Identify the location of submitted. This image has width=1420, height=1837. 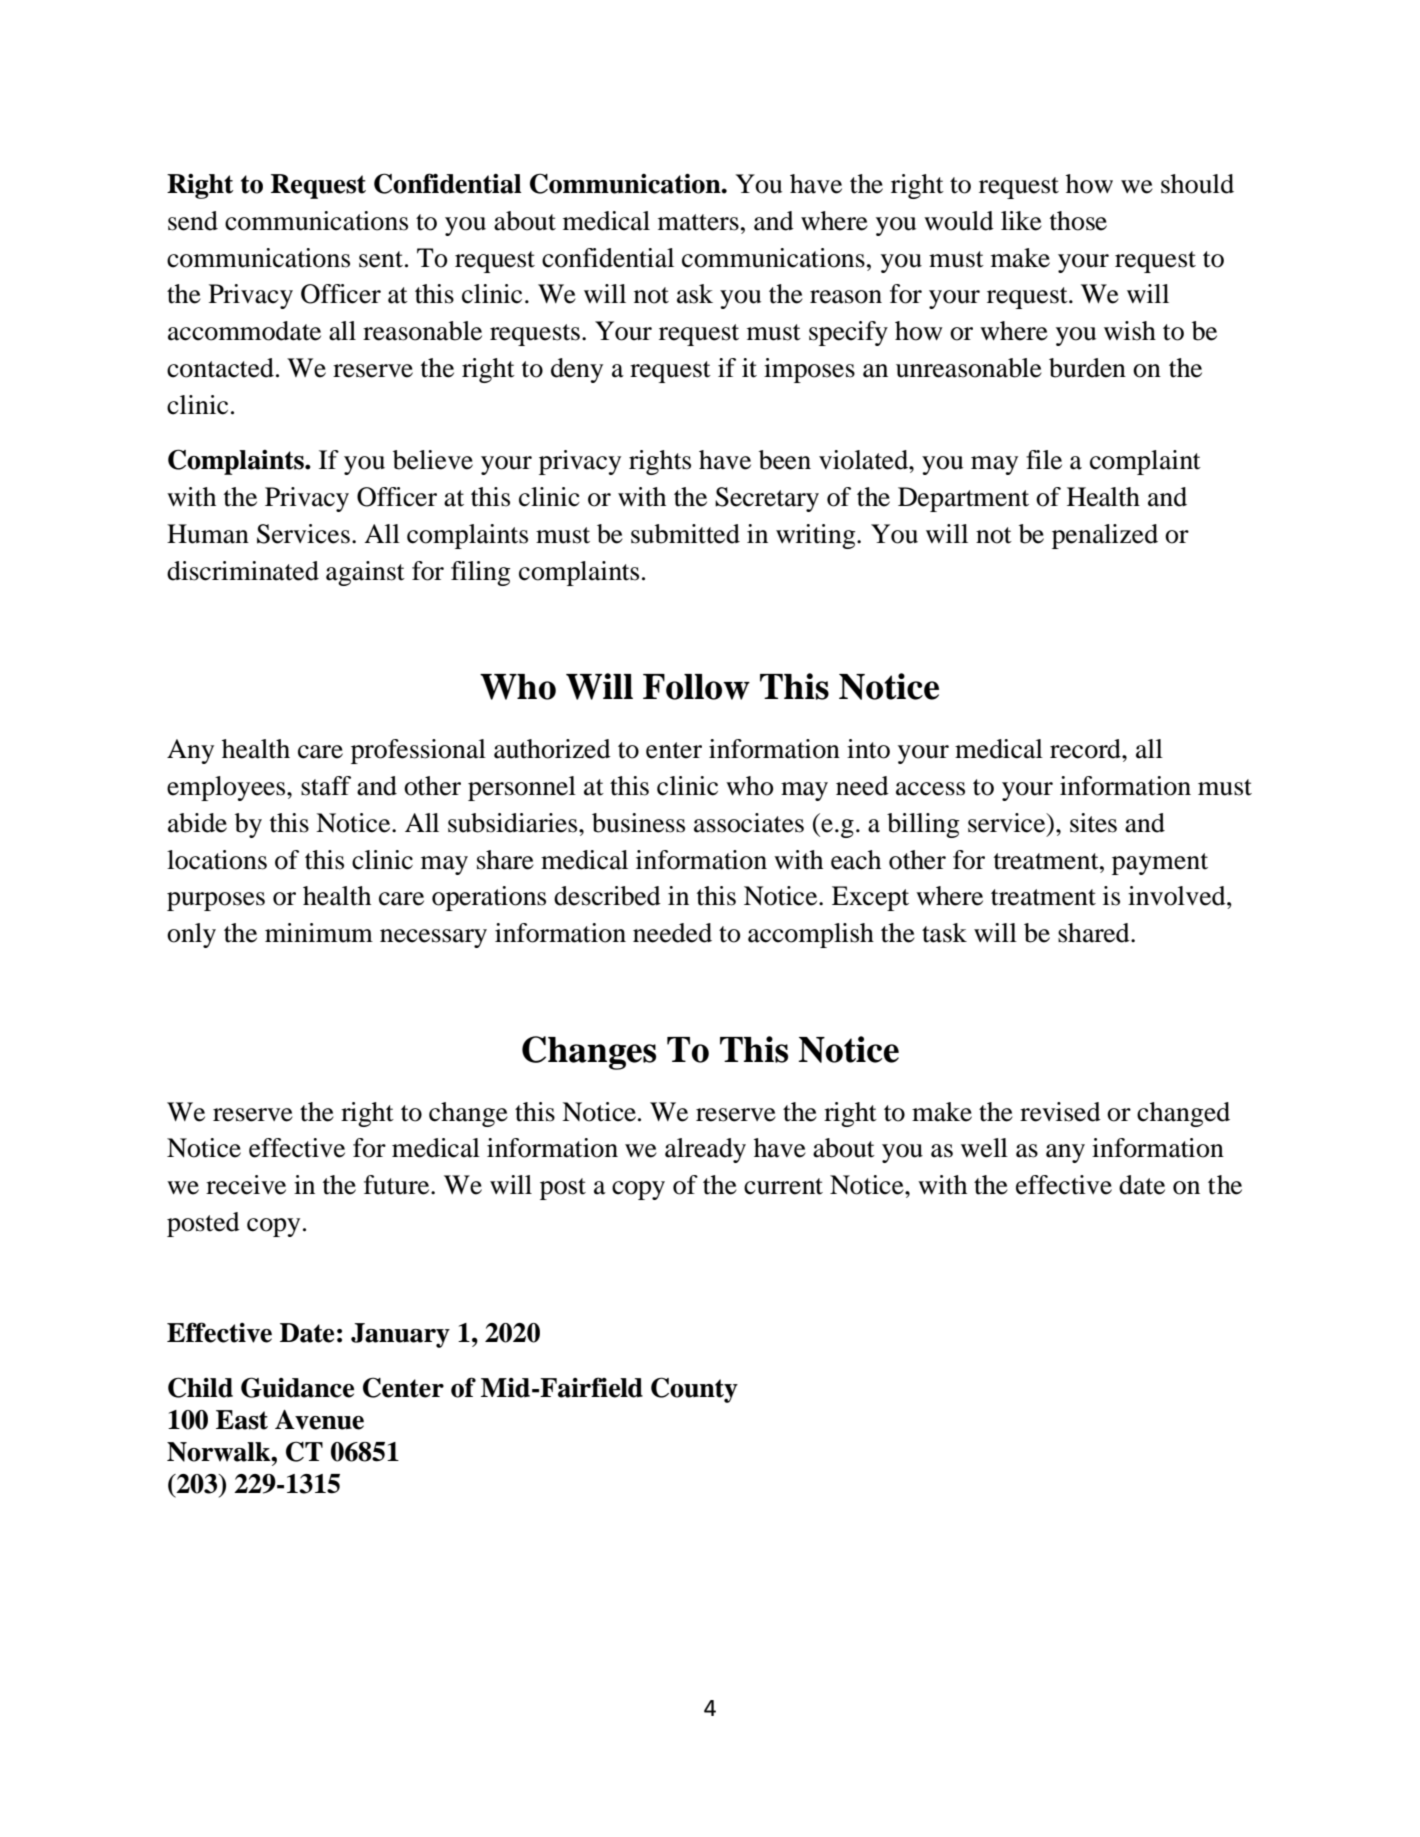
(685, 534).
